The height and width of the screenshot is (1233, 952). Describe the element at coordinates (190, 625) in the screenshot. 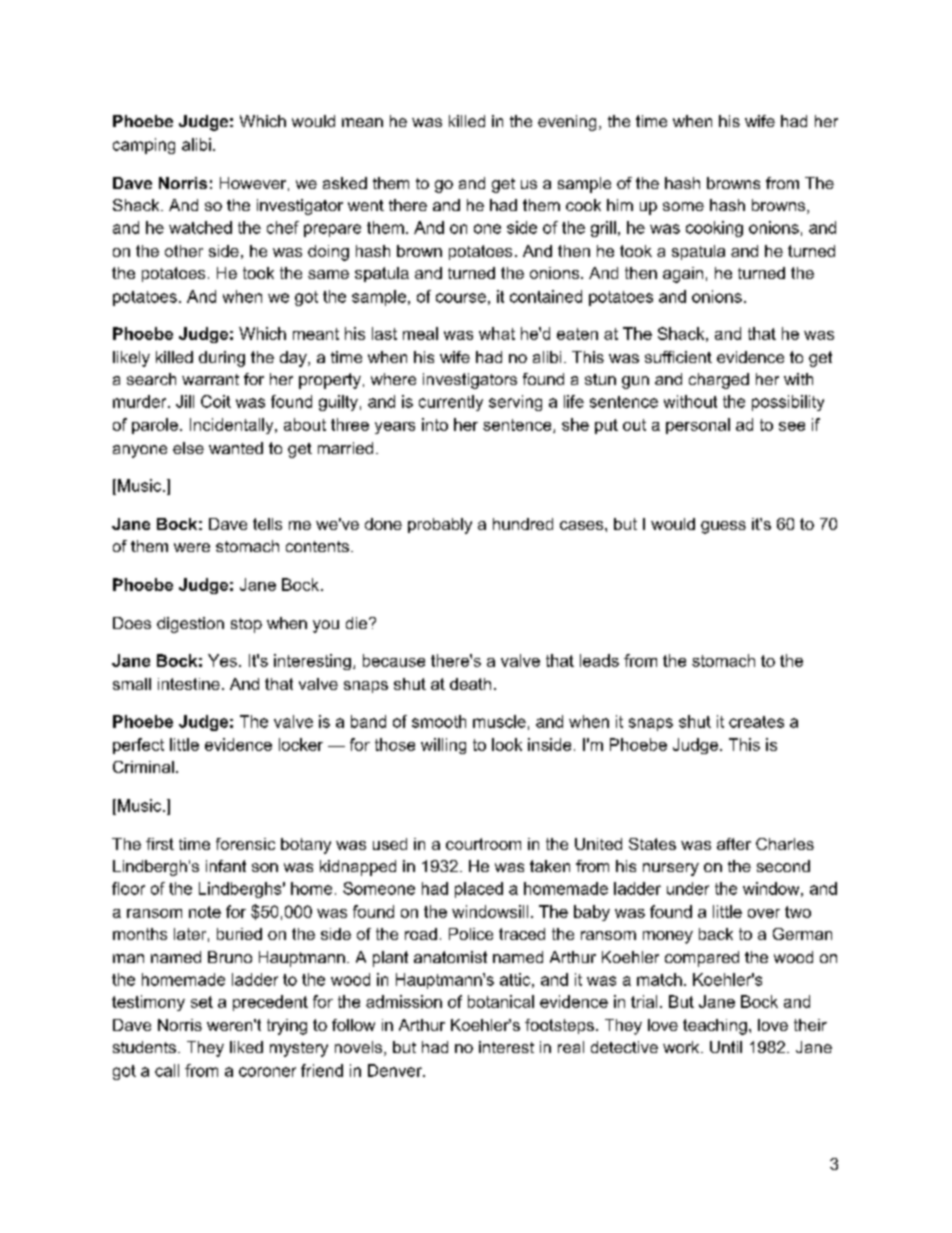

I see `digestion` at that location.
